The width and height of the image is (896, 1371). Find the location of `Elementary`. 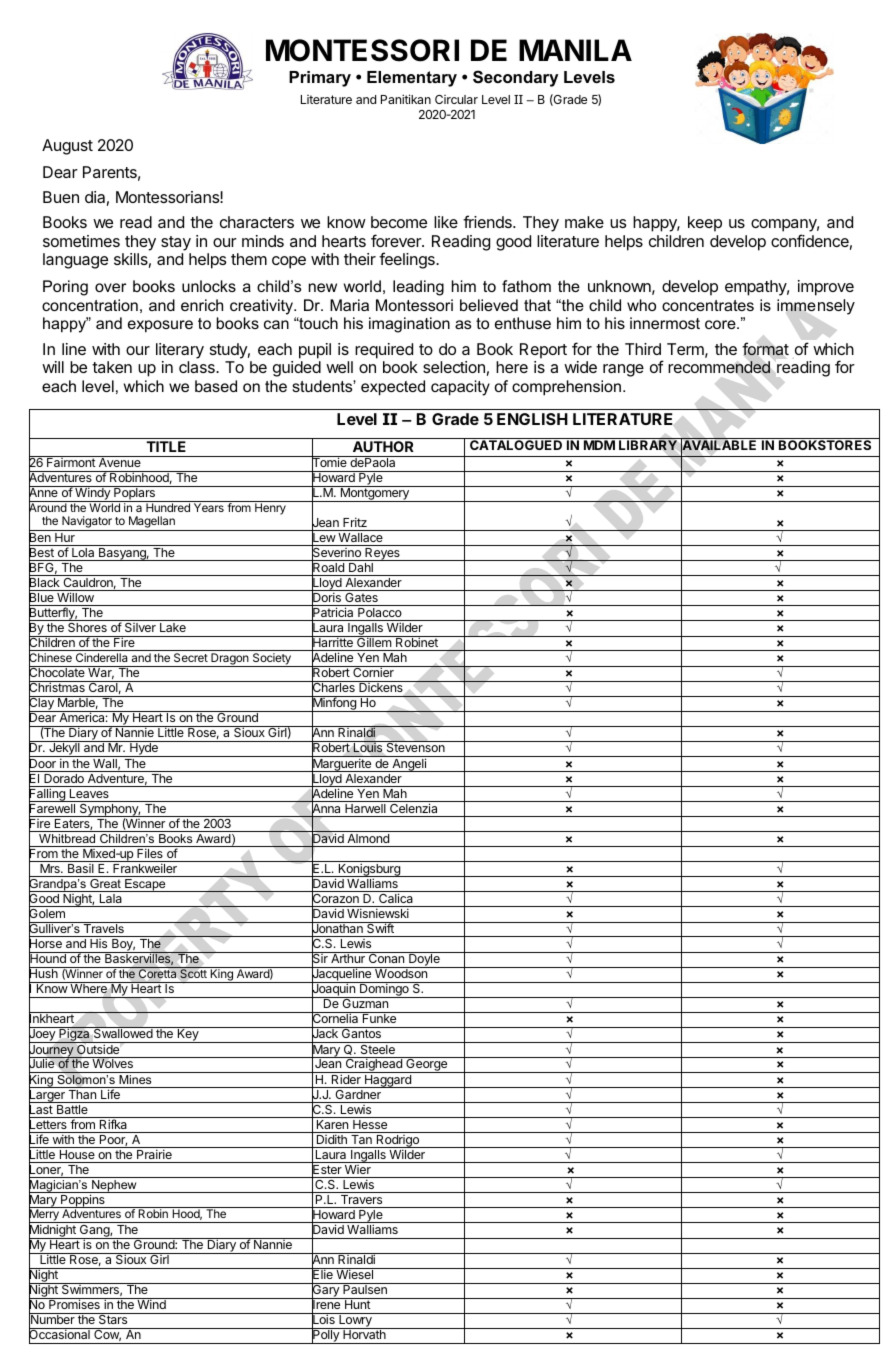

Elementary is located at coordinates (412, 79).
